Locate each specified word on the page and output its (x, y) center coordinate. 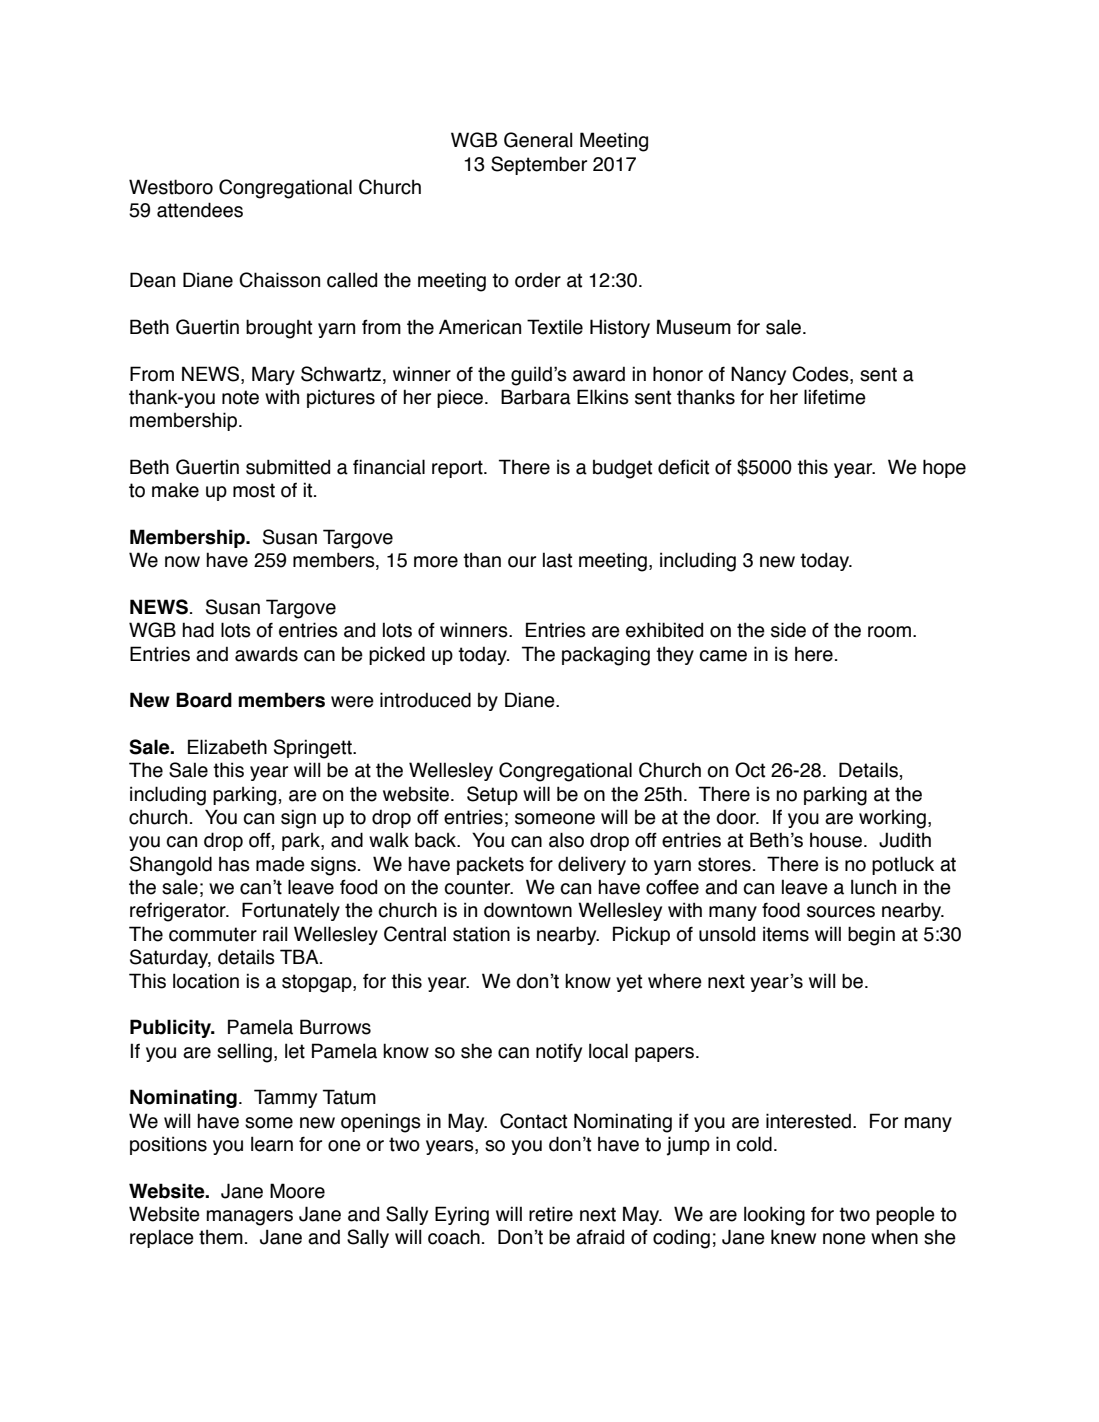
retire (551, 1214)
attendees (200, 210)
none (844, 1239)
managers (249, 1218)
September (539, 165)
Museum (694, 327)
